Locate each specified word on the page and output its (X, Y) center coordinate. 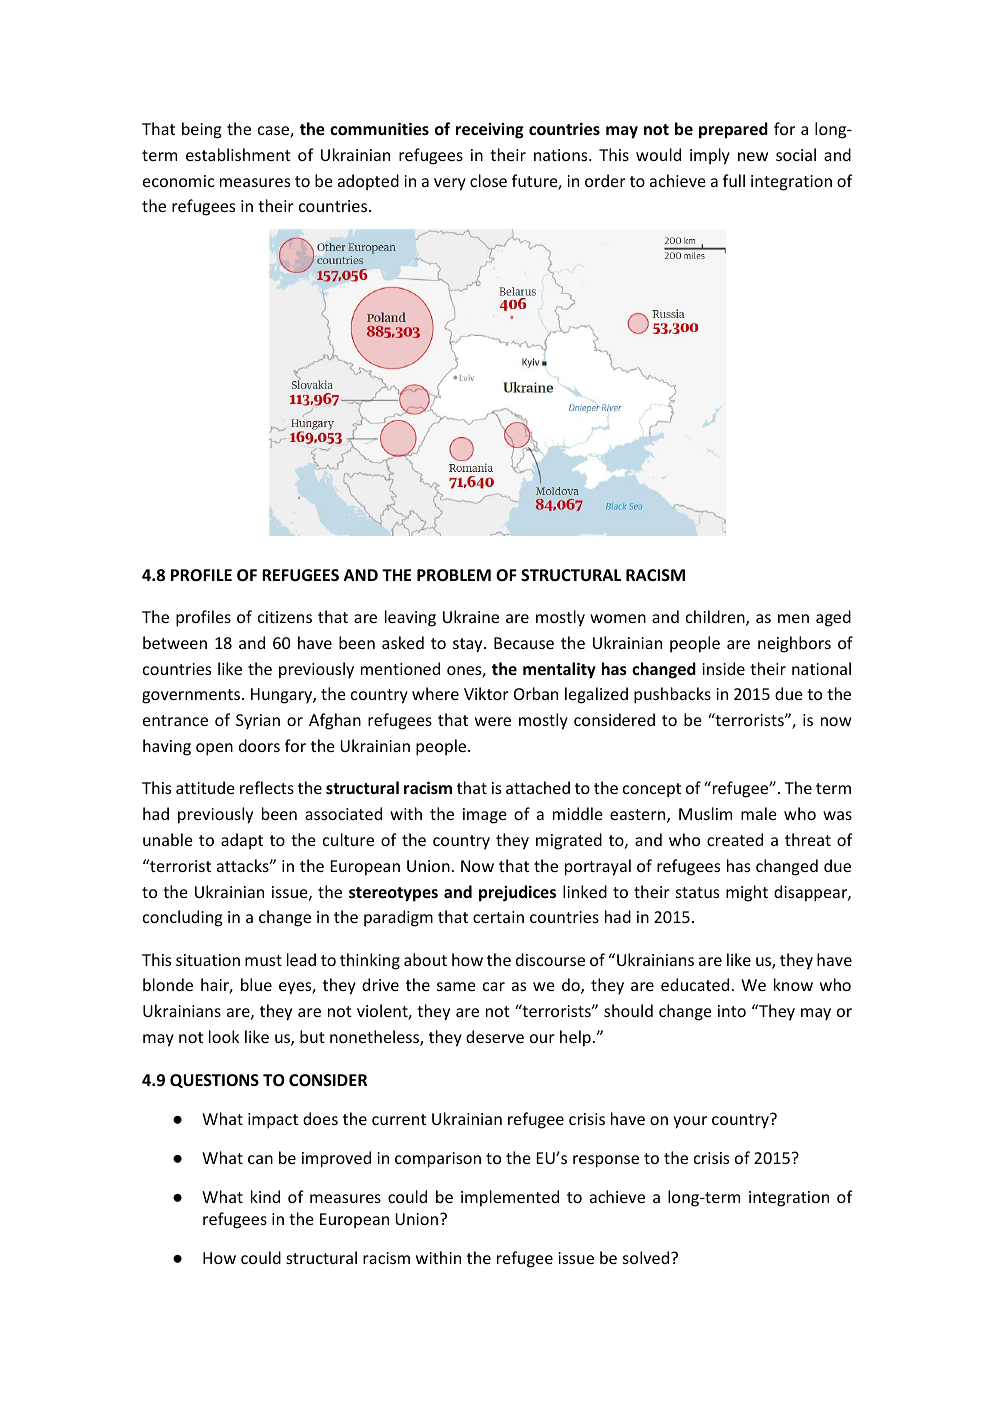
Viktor (486, 693)
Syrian (258, 722)
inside (724, 668)
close (488, 180)
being (202, 130)
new (753, 156)
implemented (510, 1198)
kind (265, 1196)
